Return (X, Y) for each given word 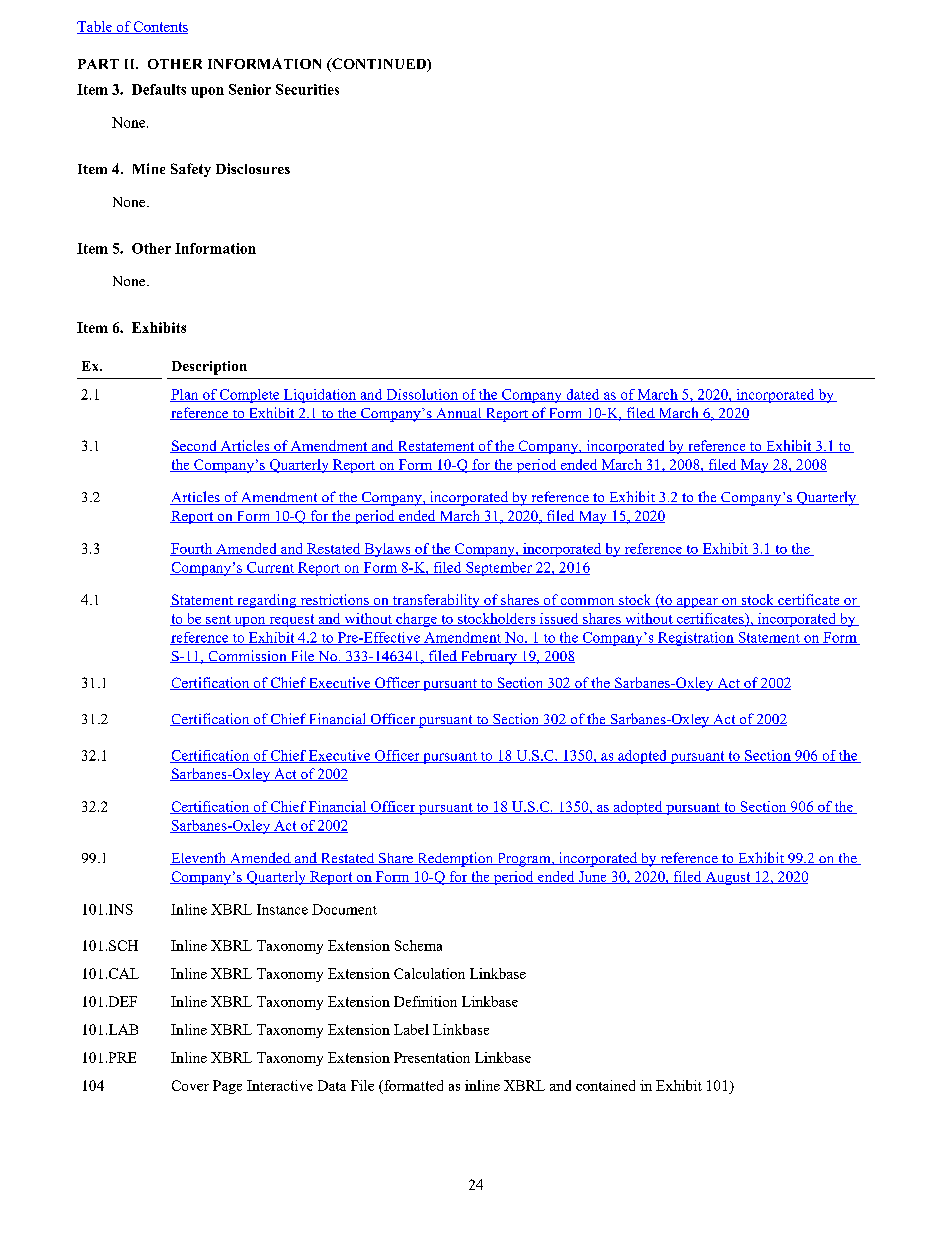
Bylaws (387, 550)
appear (697, 603)
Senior (250, 89)
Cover (190, 1085)
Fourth (192, 549)
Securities (307, 89)
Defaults (159, 89)
